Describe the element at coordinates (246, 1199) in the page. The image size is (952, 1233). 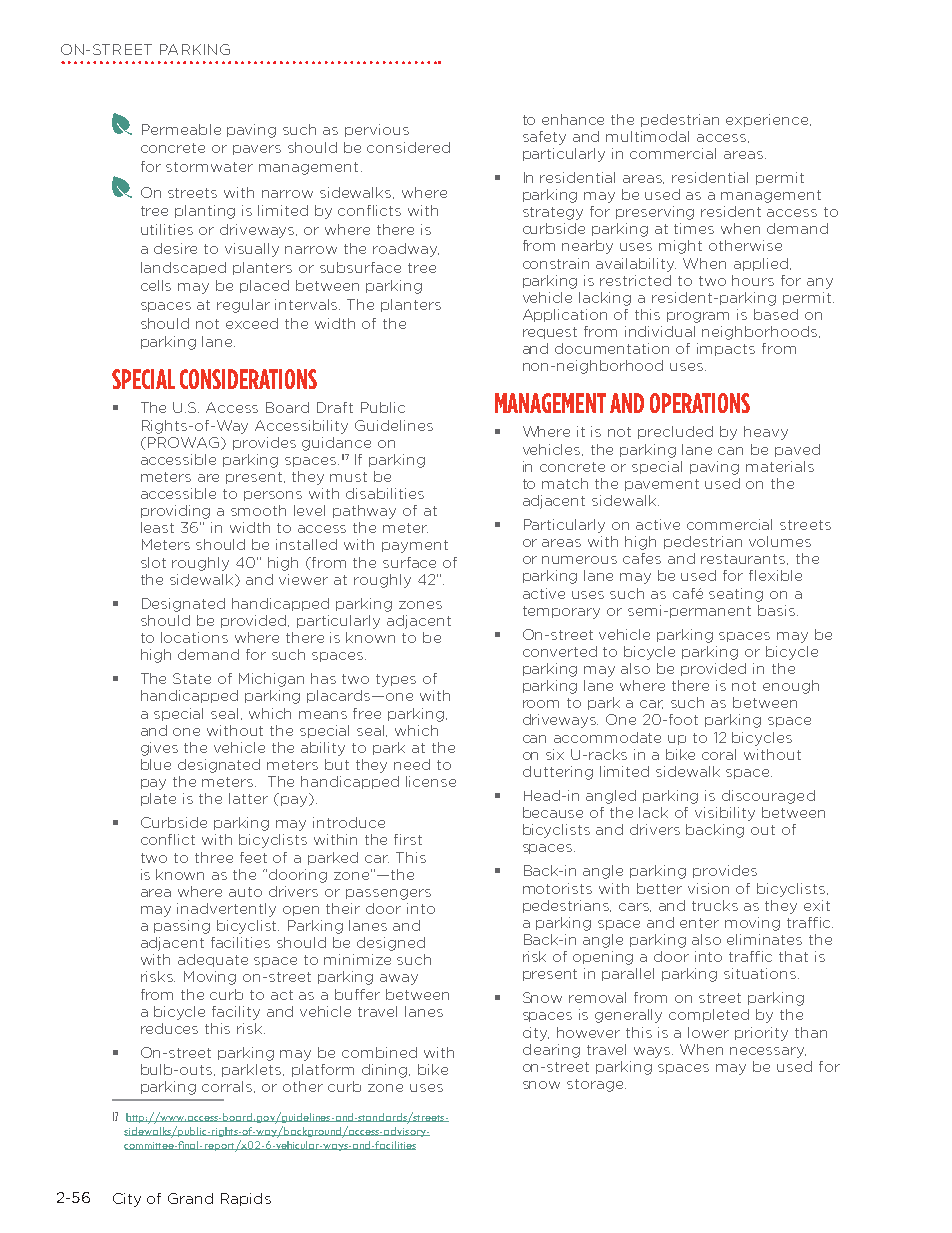
I see `Rapids` at that location.
